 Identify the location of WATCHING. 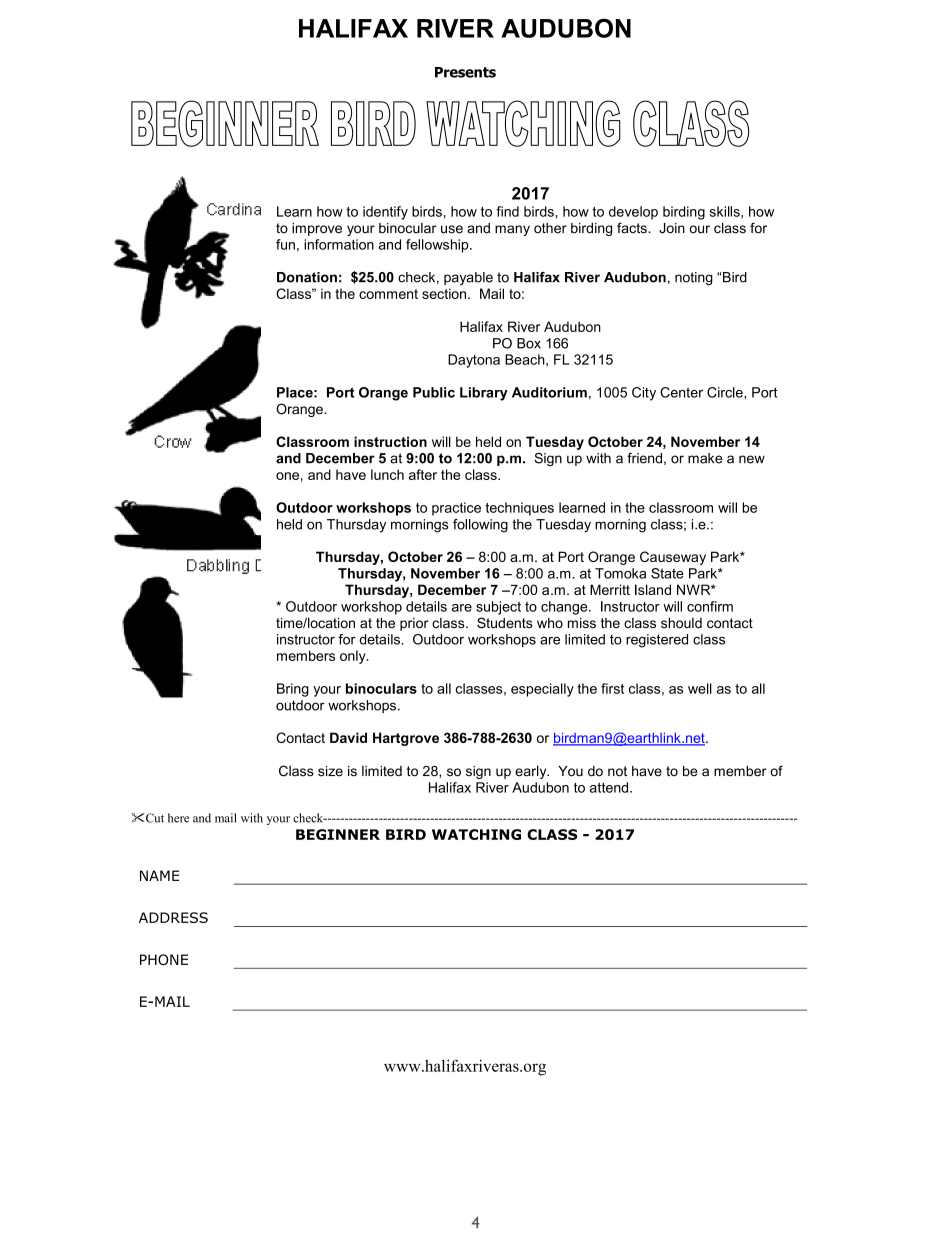
(476, 834).
